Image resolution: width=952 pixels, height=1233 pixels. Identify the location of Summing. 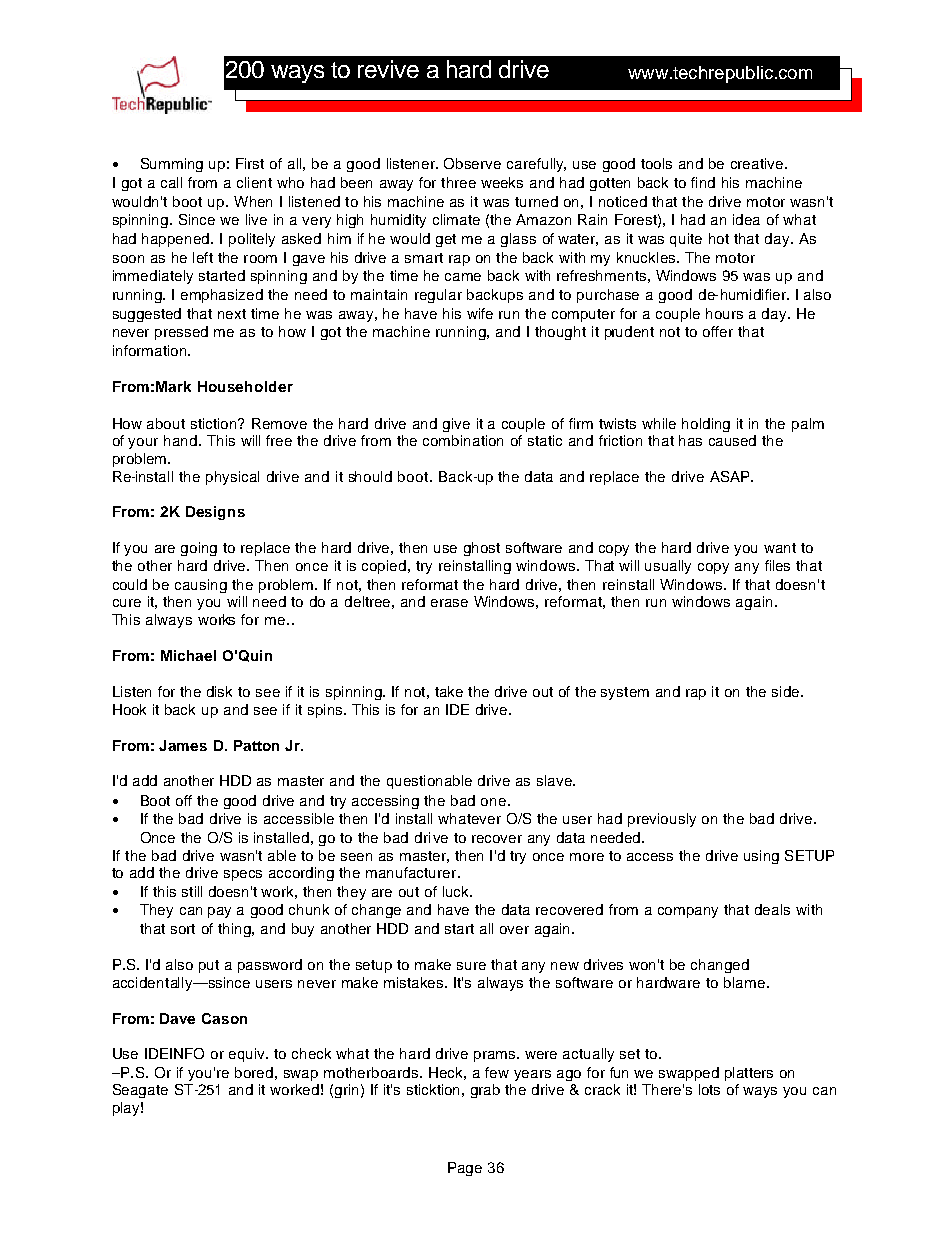
(172, 165).
